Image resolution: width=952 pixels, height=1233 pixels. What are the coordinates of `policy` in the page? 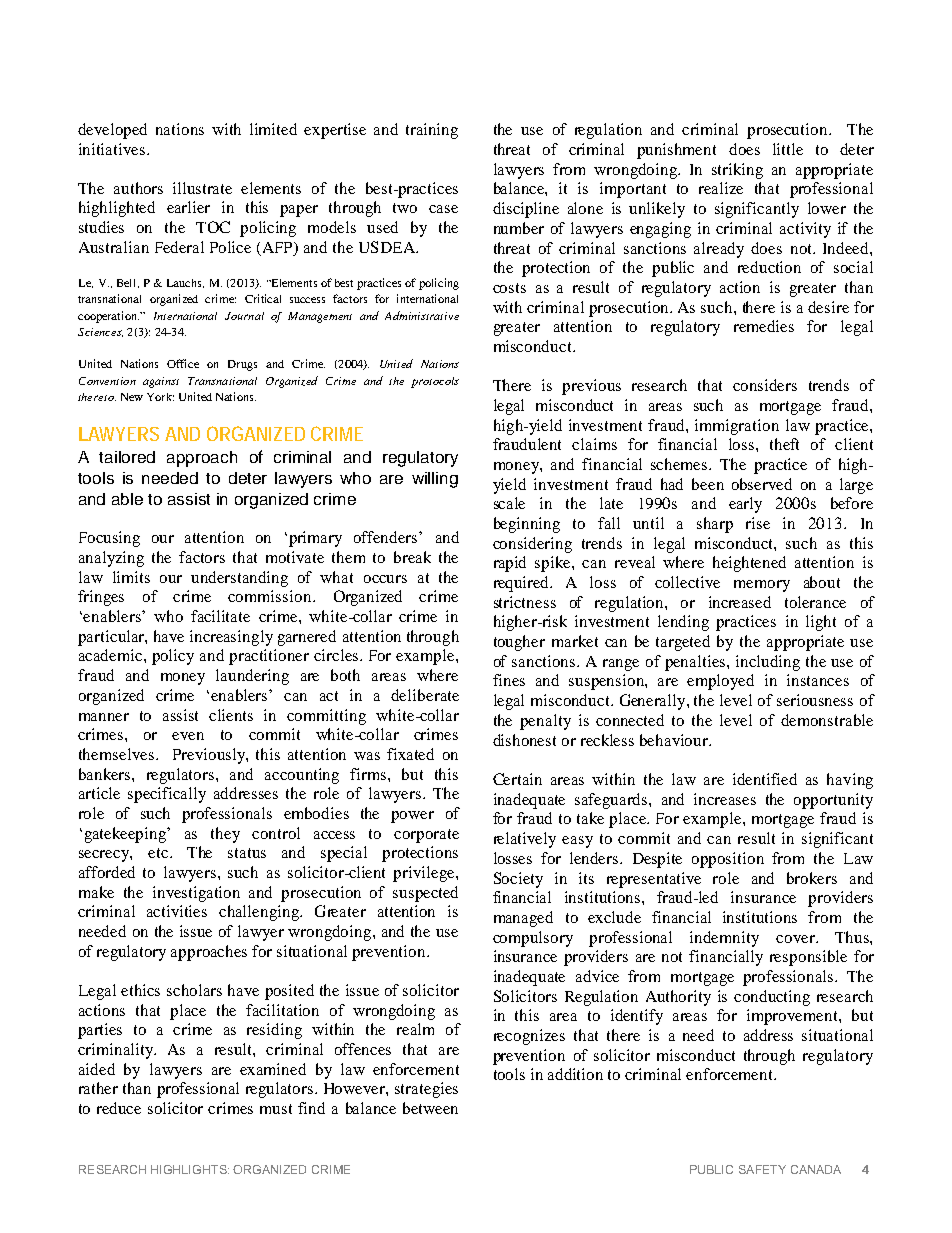 It's located at (173, 657).
